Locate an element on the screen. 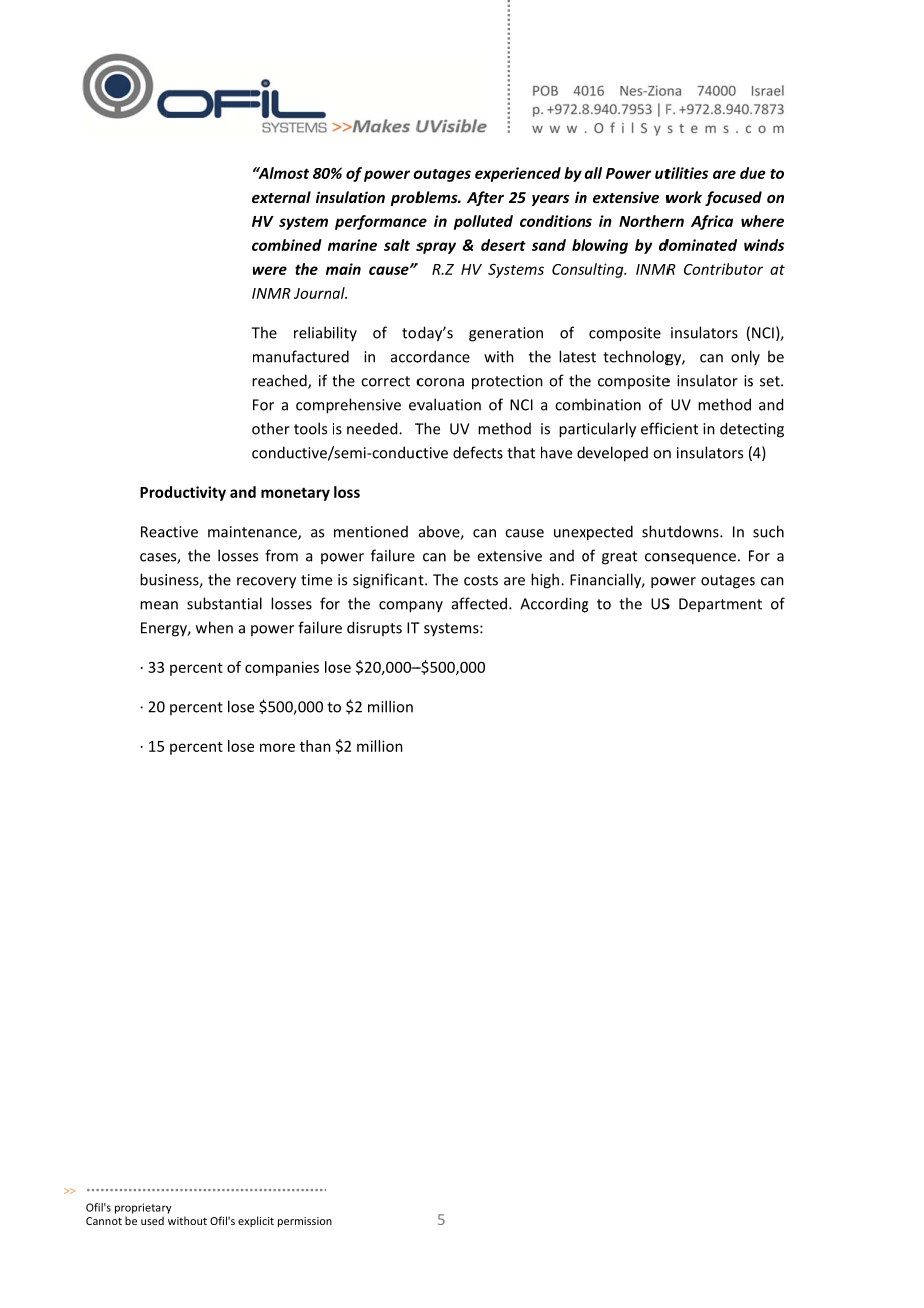 This screenshot has height=1308, width=924. salt is located at coordinates (397, 245).
